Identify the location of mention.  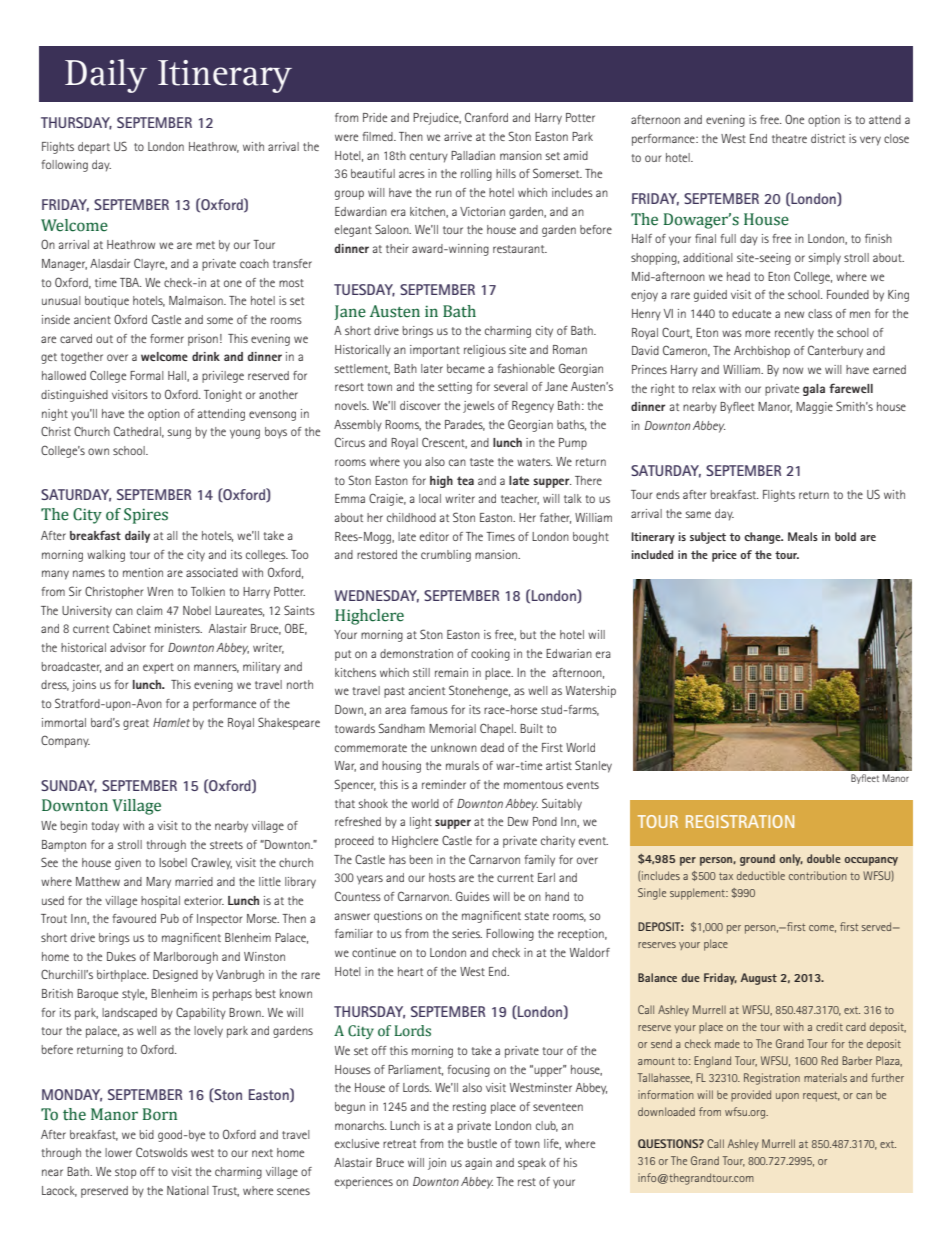
(143, 572).
